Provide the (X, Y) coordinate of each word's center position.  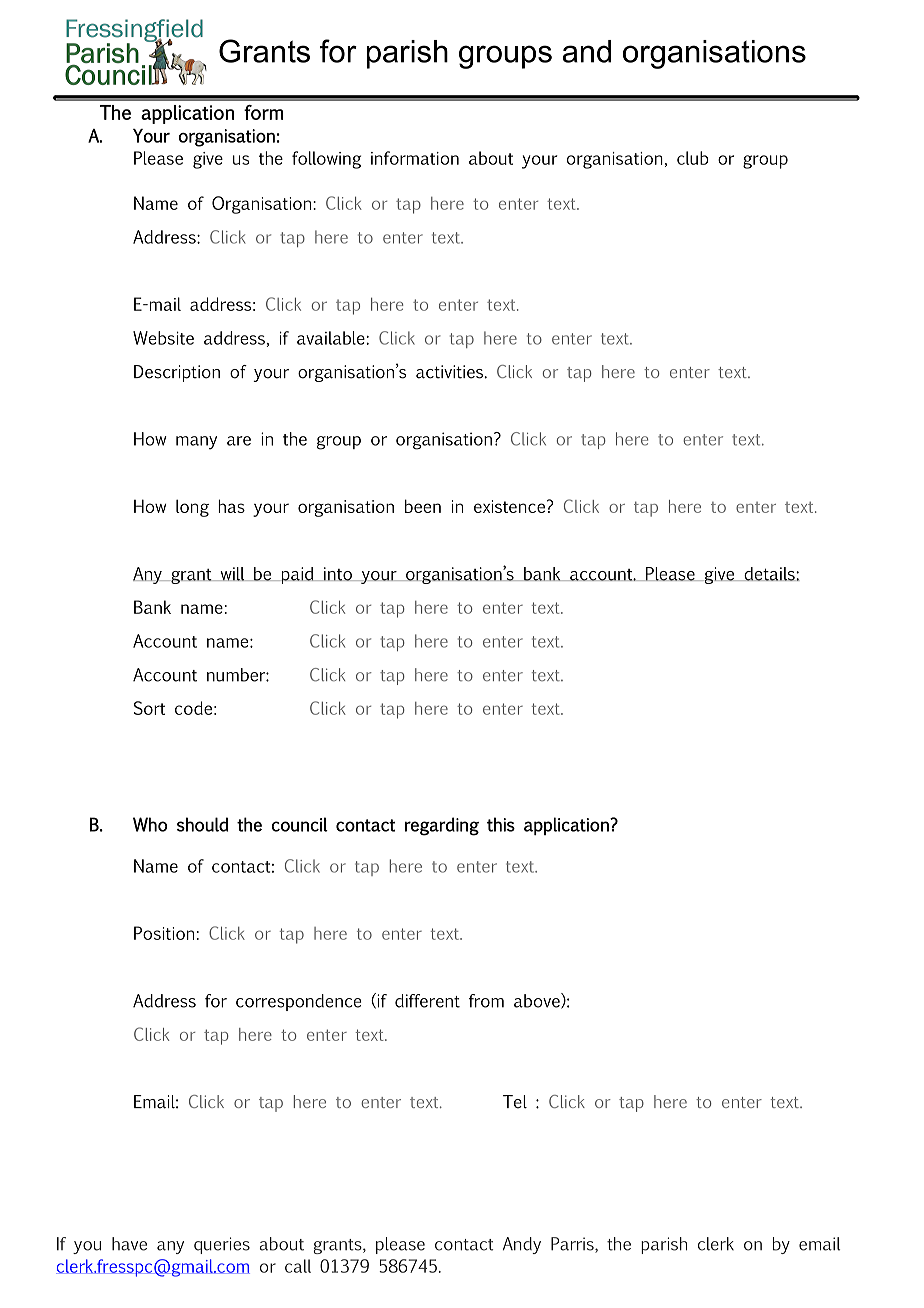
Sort (149, 708)
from (486, 1001)
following (326, 160)
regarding (442, 826)
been (423, 506)
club (693, 158)
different (427, 1001)
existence (511, 506)
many (196, 443)
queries (222, 1245)
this (501, 824)
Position (164, 933)
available (332, 338)
